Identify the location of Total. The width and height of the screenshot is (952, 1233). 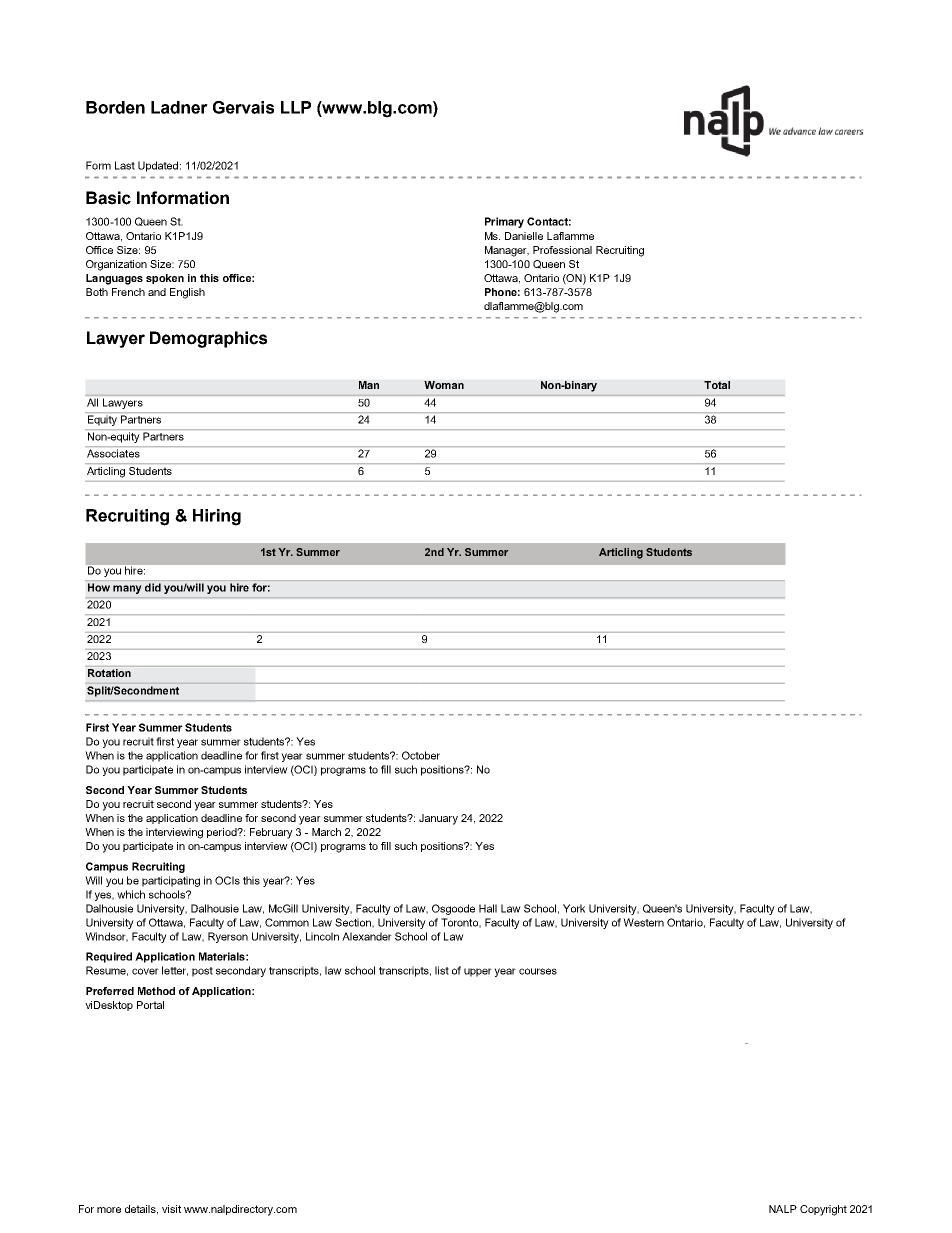
(717, 385).
